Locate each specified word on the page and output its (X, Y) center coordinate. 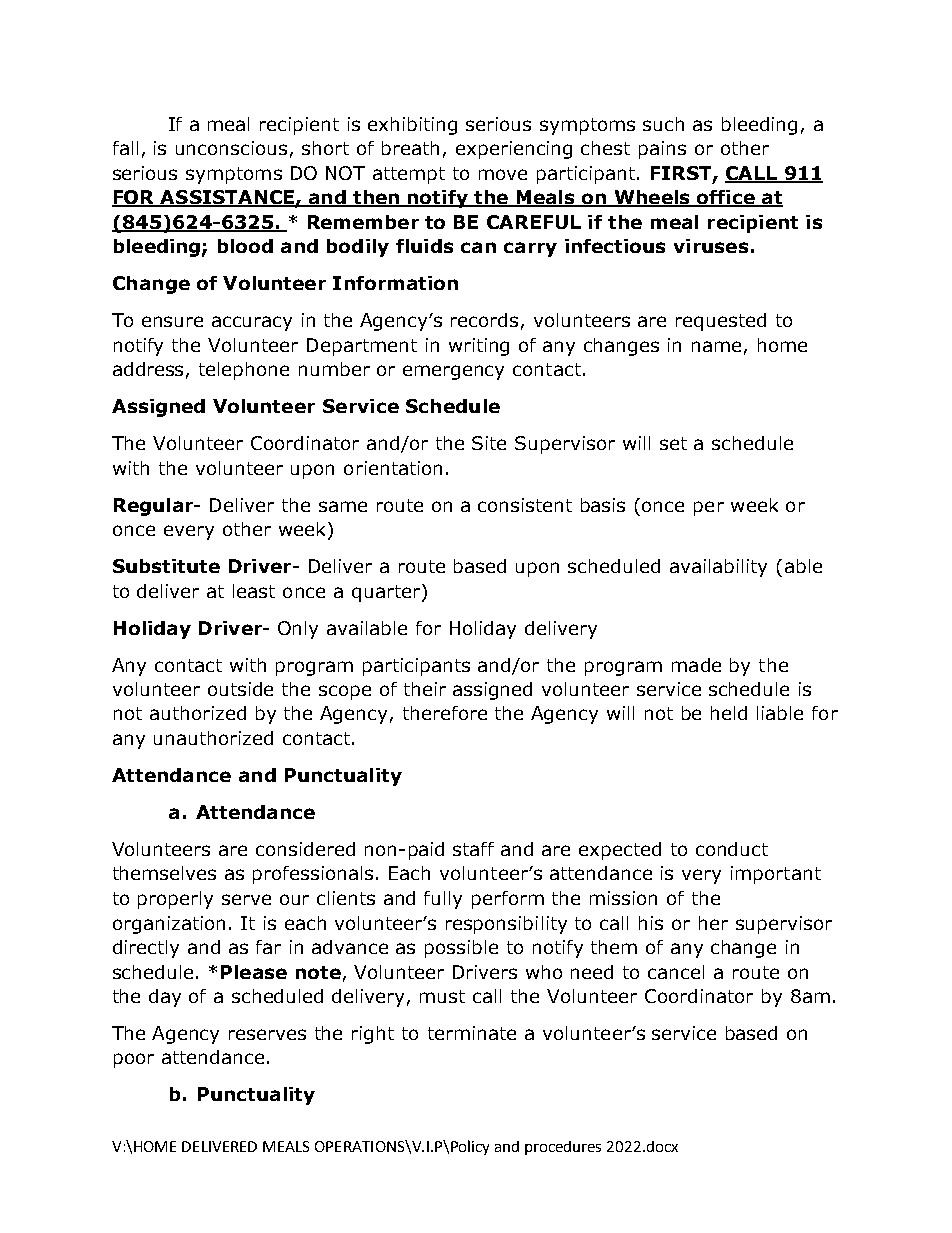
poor (134, 1060)
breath (410, 148)
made (696, 665)
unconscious (231, 148)
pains (662, 150)
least (254, 591)
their (425, 689)
